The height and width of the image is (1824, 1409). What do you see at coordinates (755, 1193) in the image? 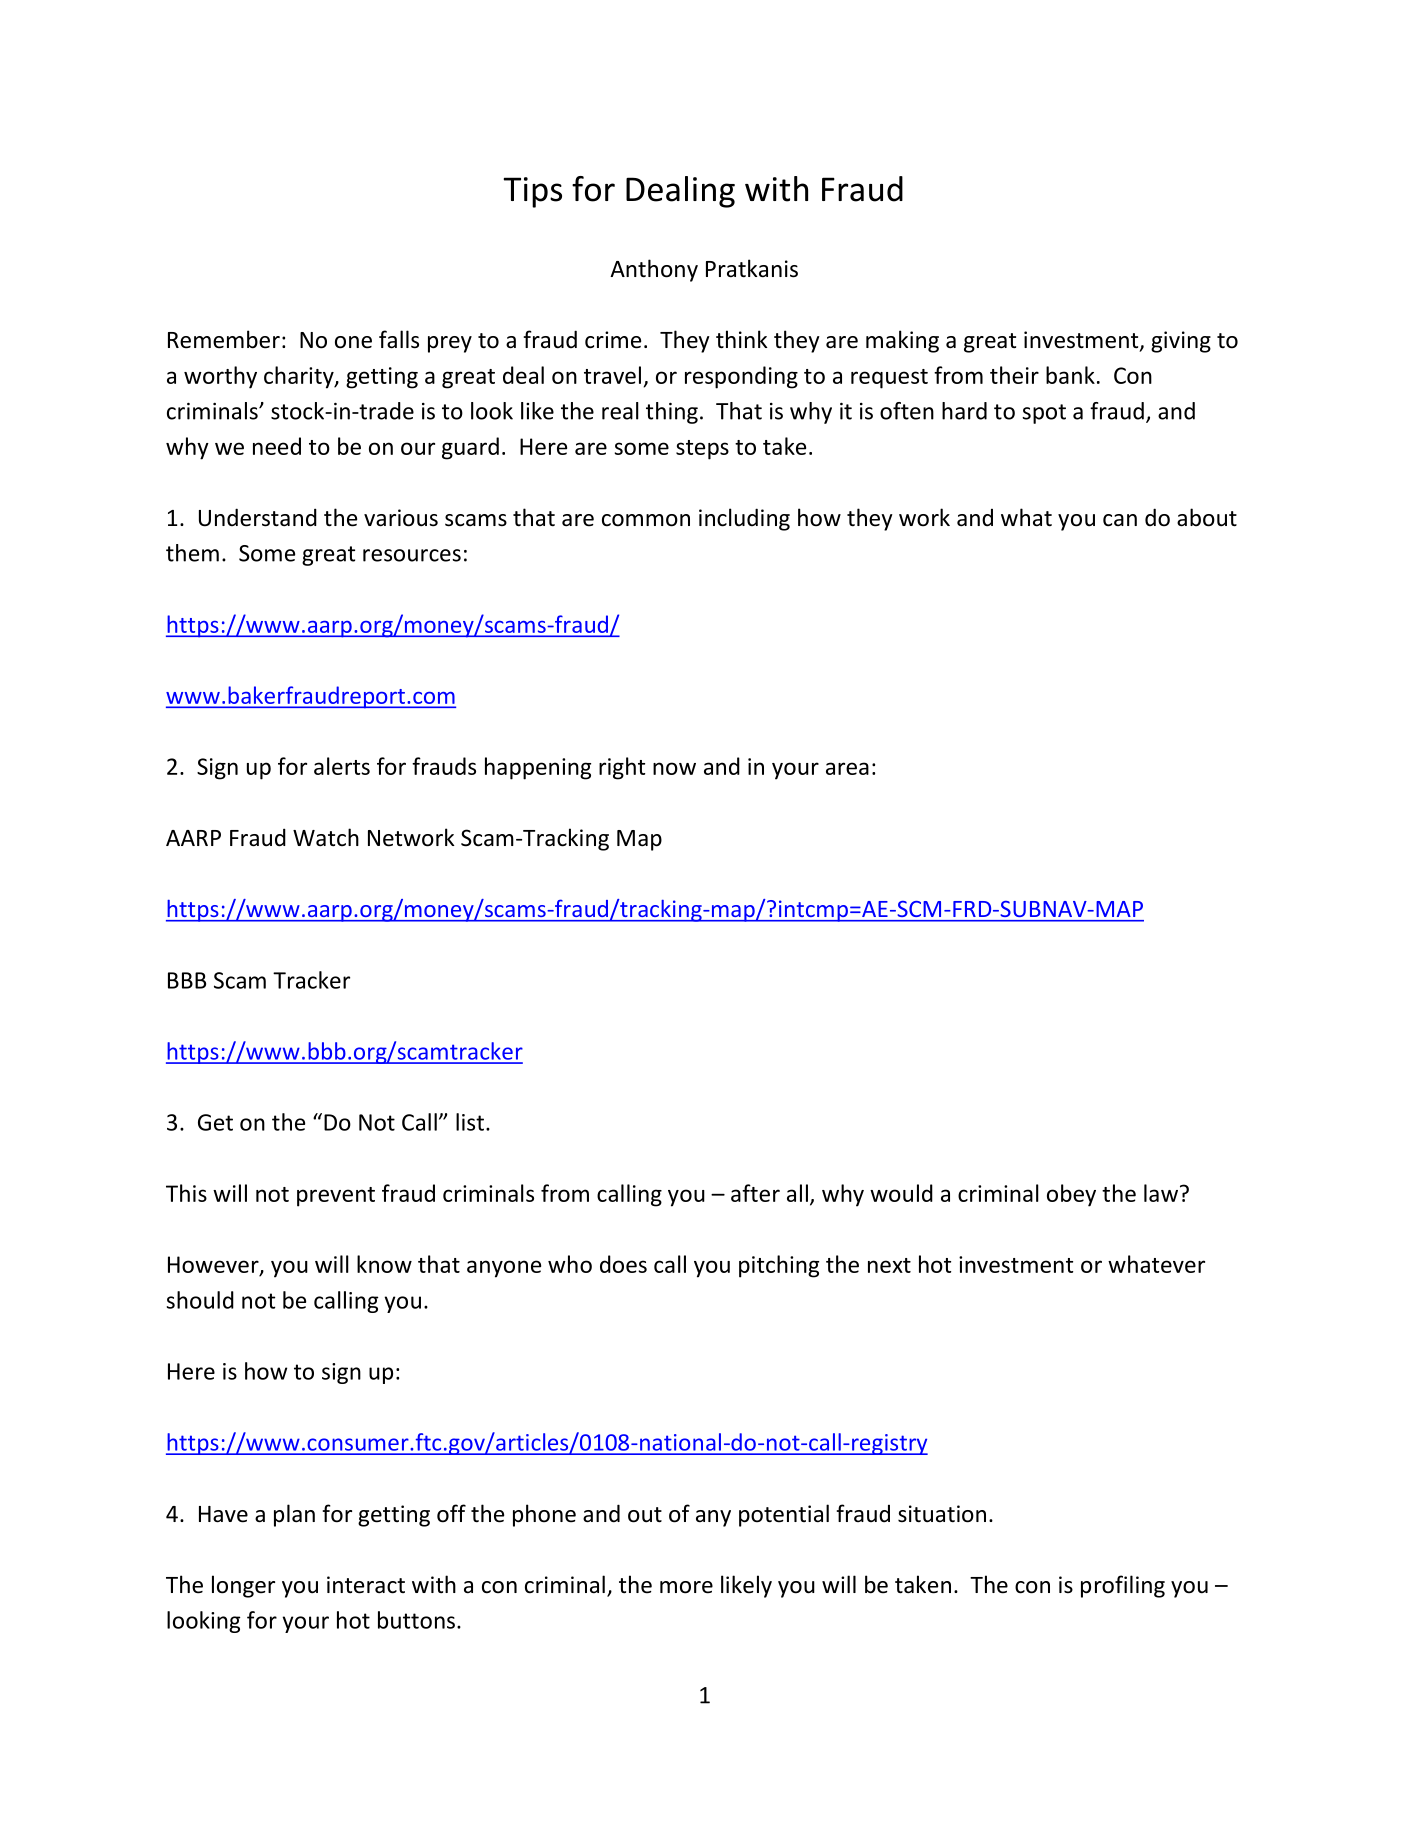
I see `after` at bounding box center [755, 1193].
